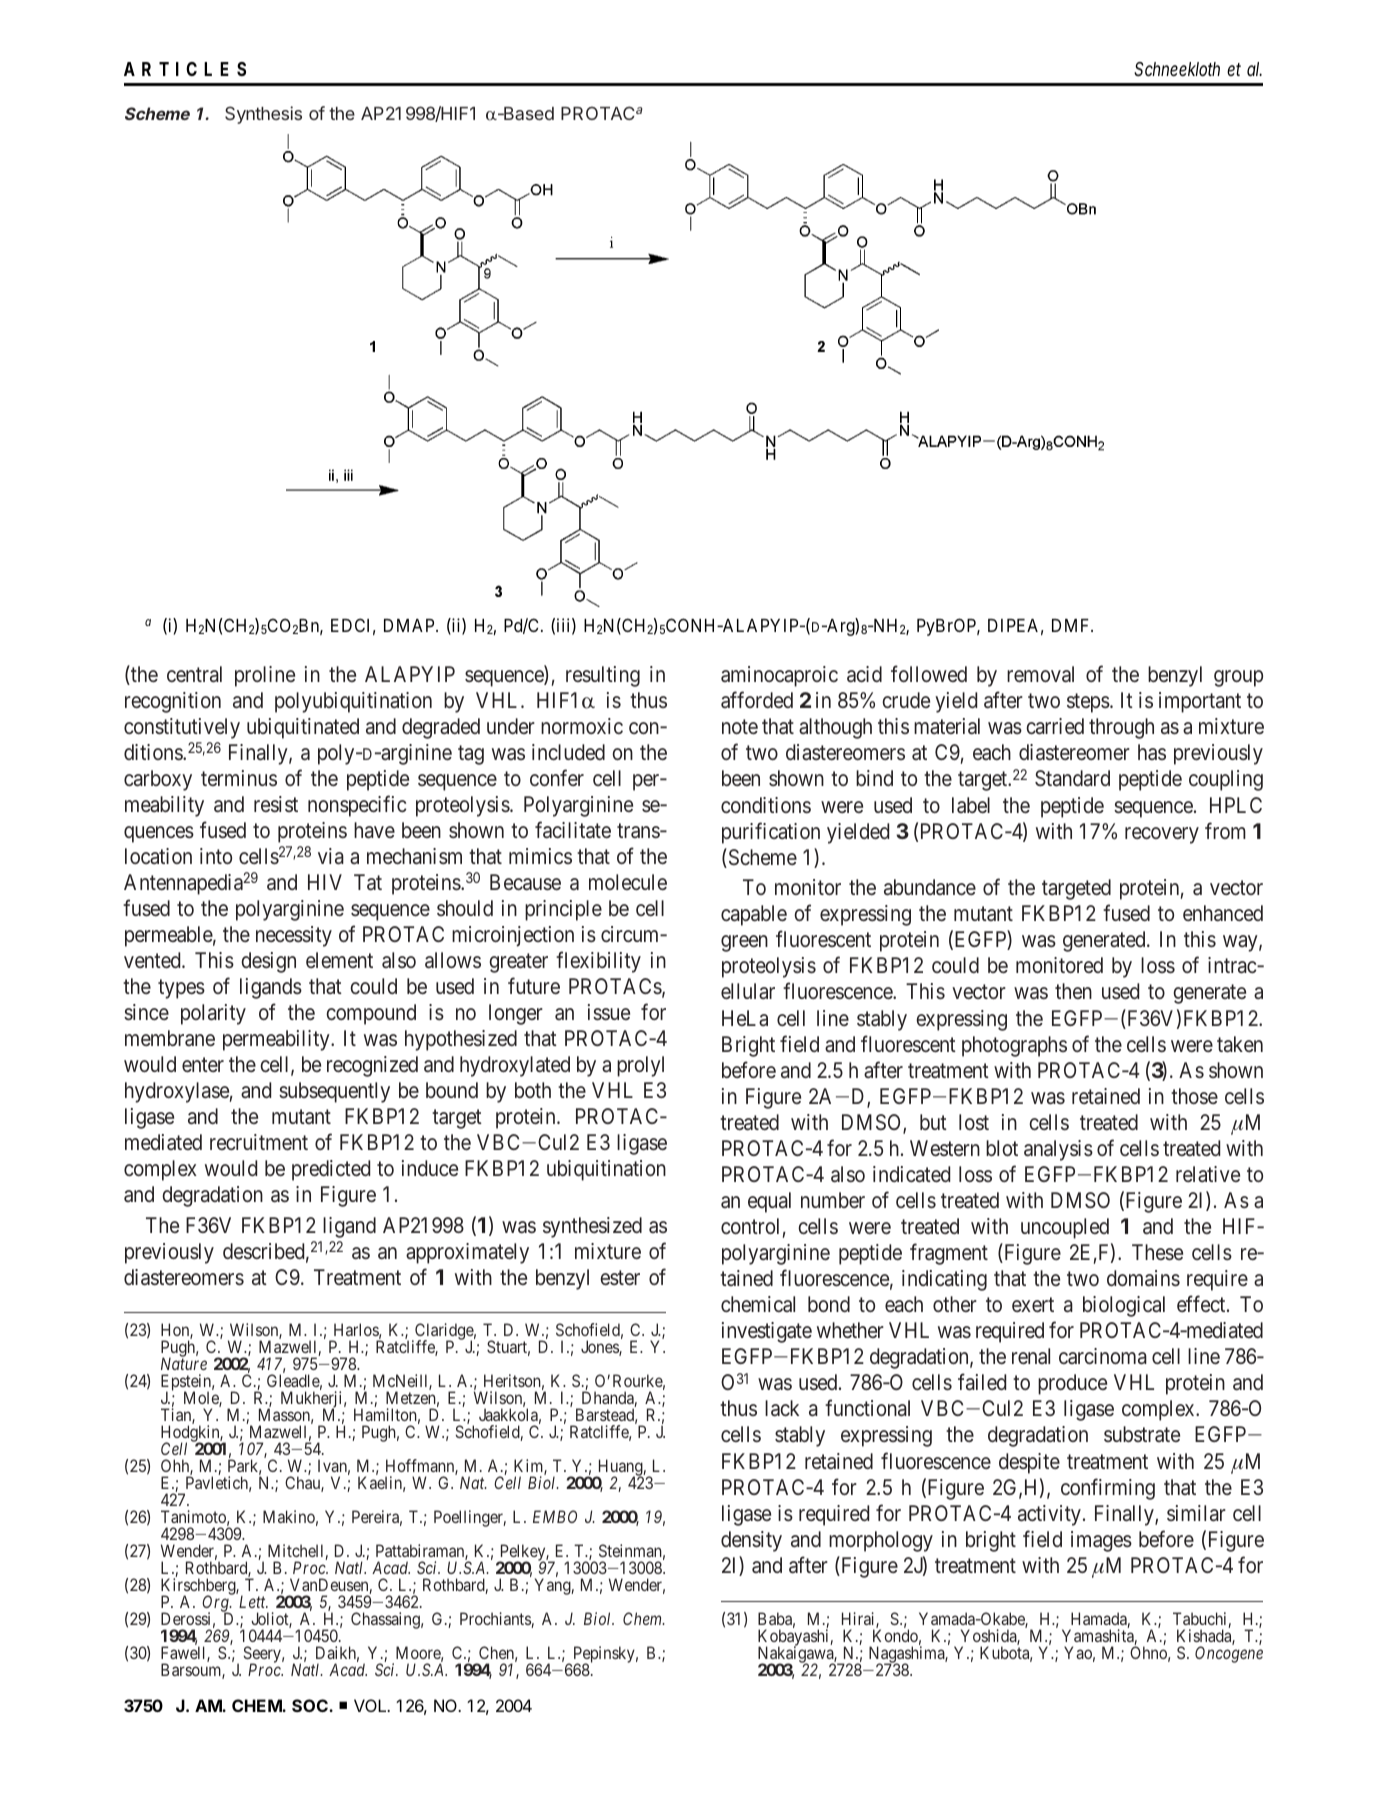 Image resolution: width=1387 pixels, height=1795 pixels. Describe the element at coordinates (1040, 674) in the screenshot. I see `removal` at that location.
